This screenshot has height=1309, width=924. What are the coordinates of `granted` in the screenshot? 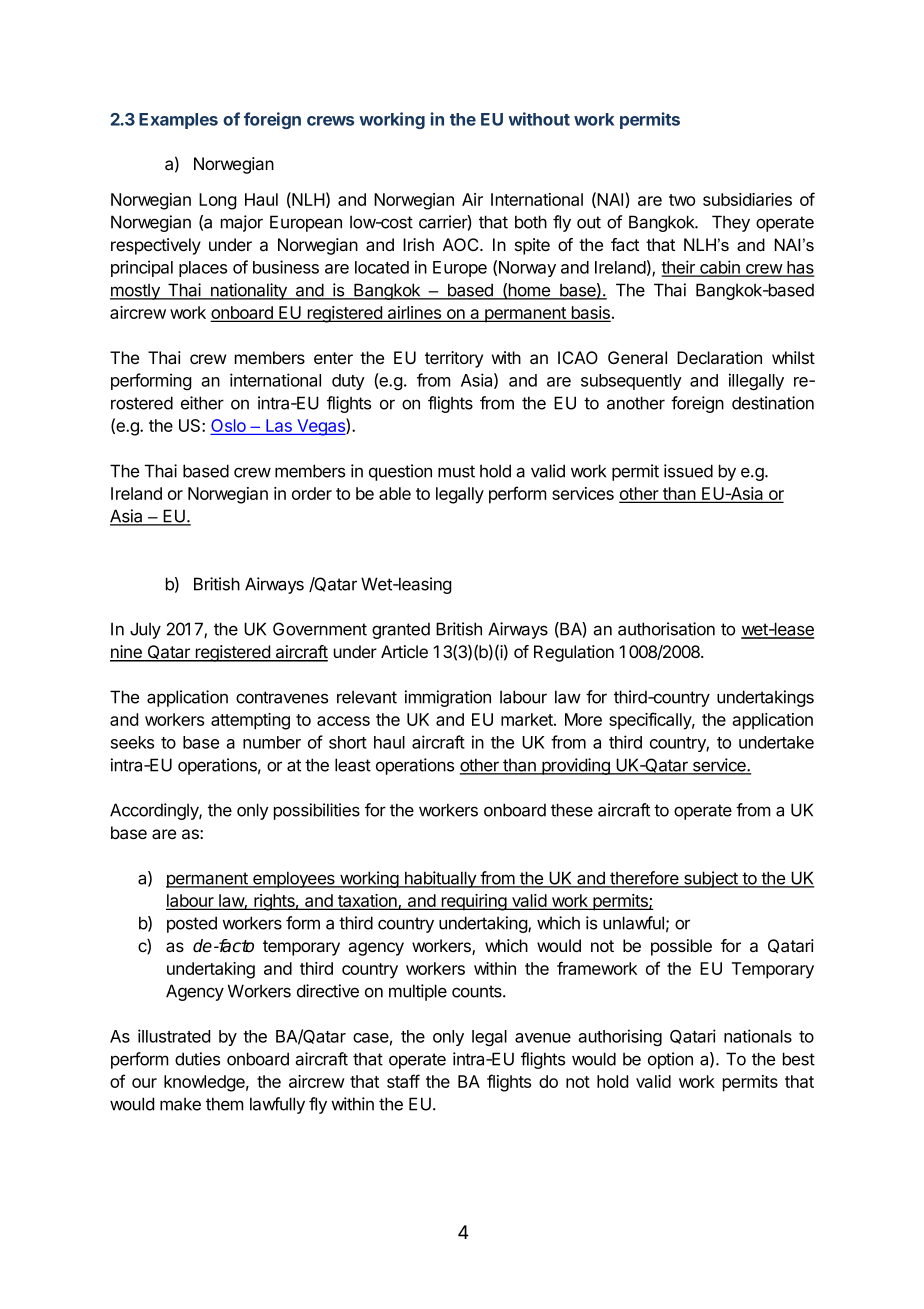 It's located at (401, 630).
